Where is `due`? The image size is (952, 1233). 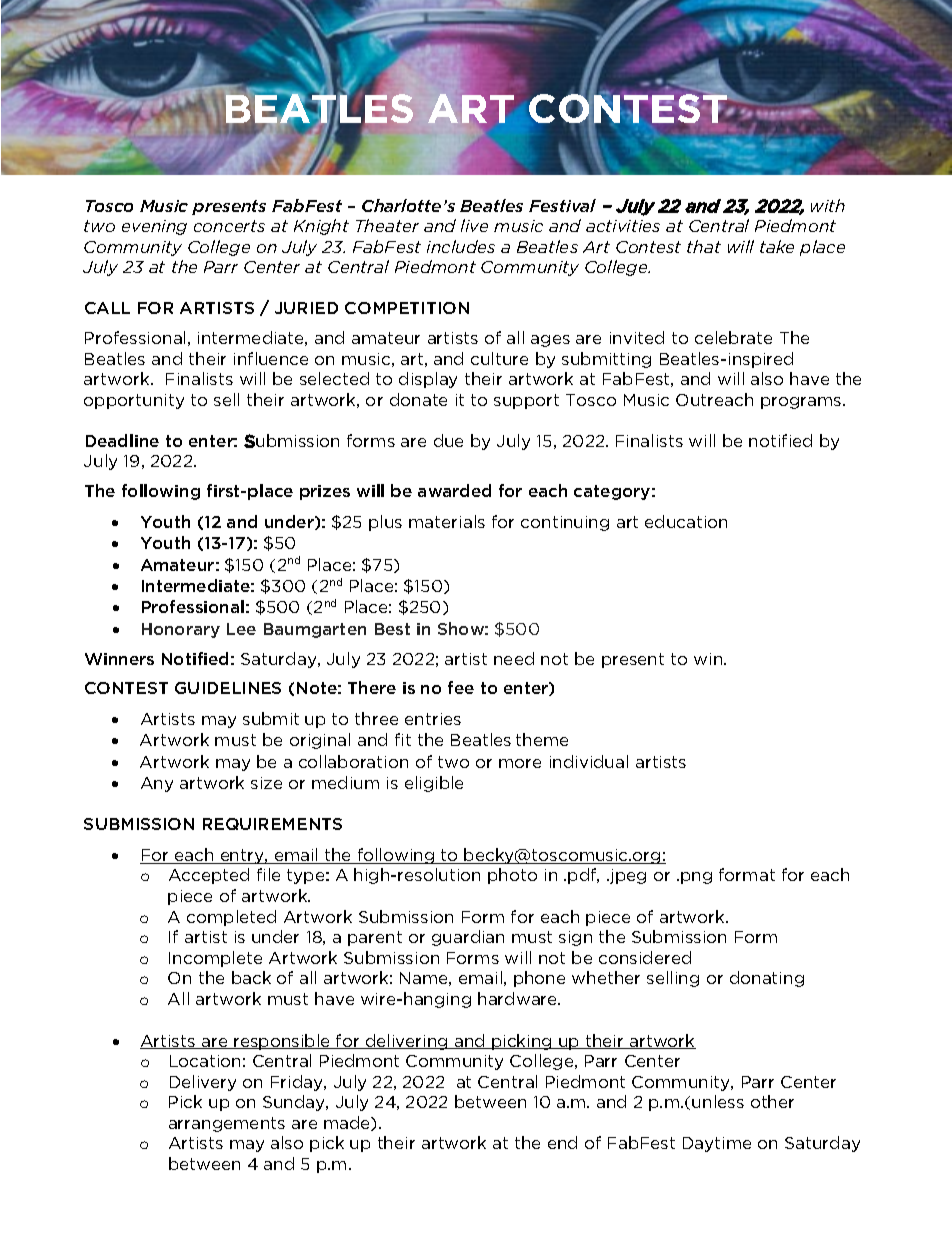 due is located at coordinates (448, 440).
